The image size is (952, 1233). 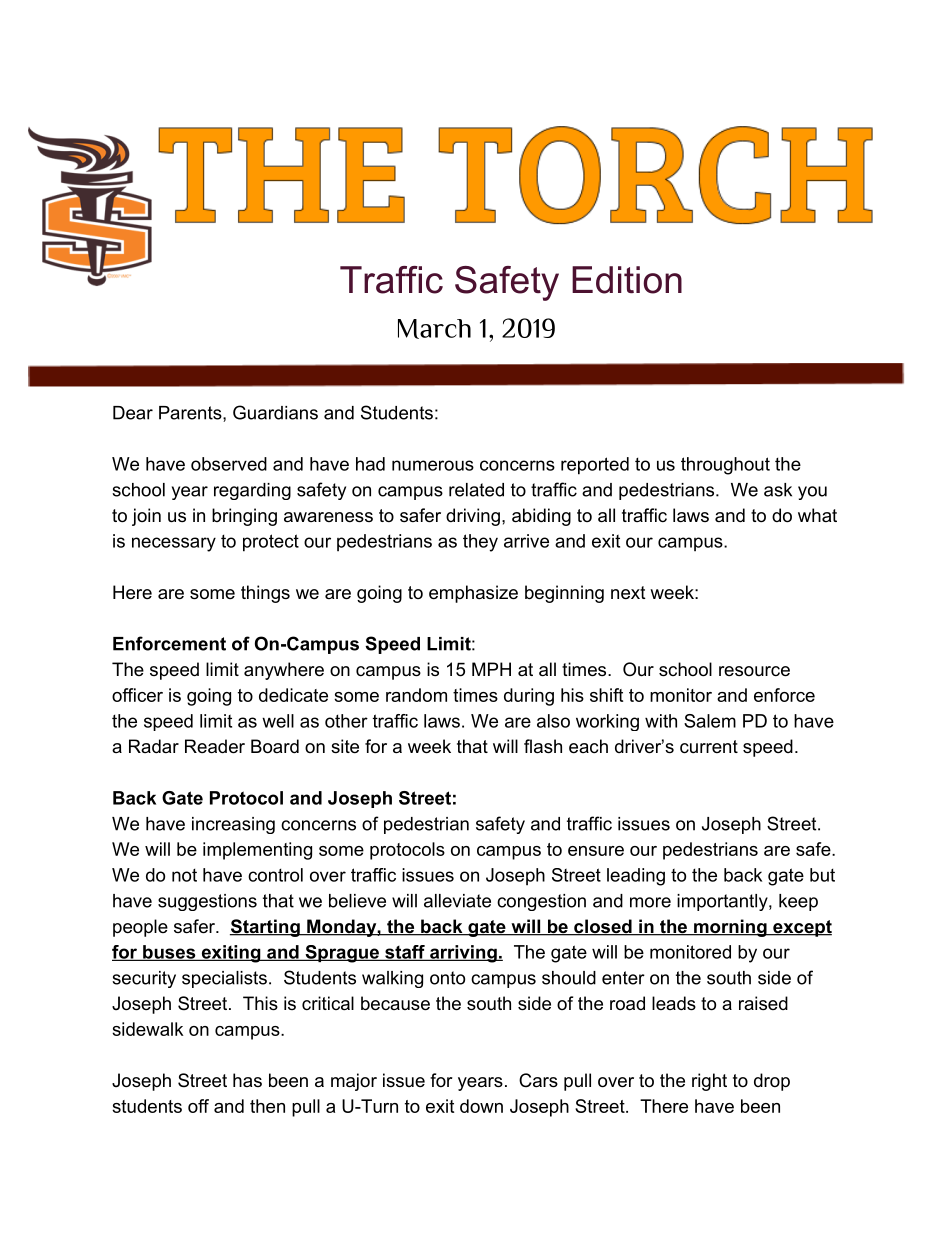 I want to click on Guardians, so click(x=275, y=412).
